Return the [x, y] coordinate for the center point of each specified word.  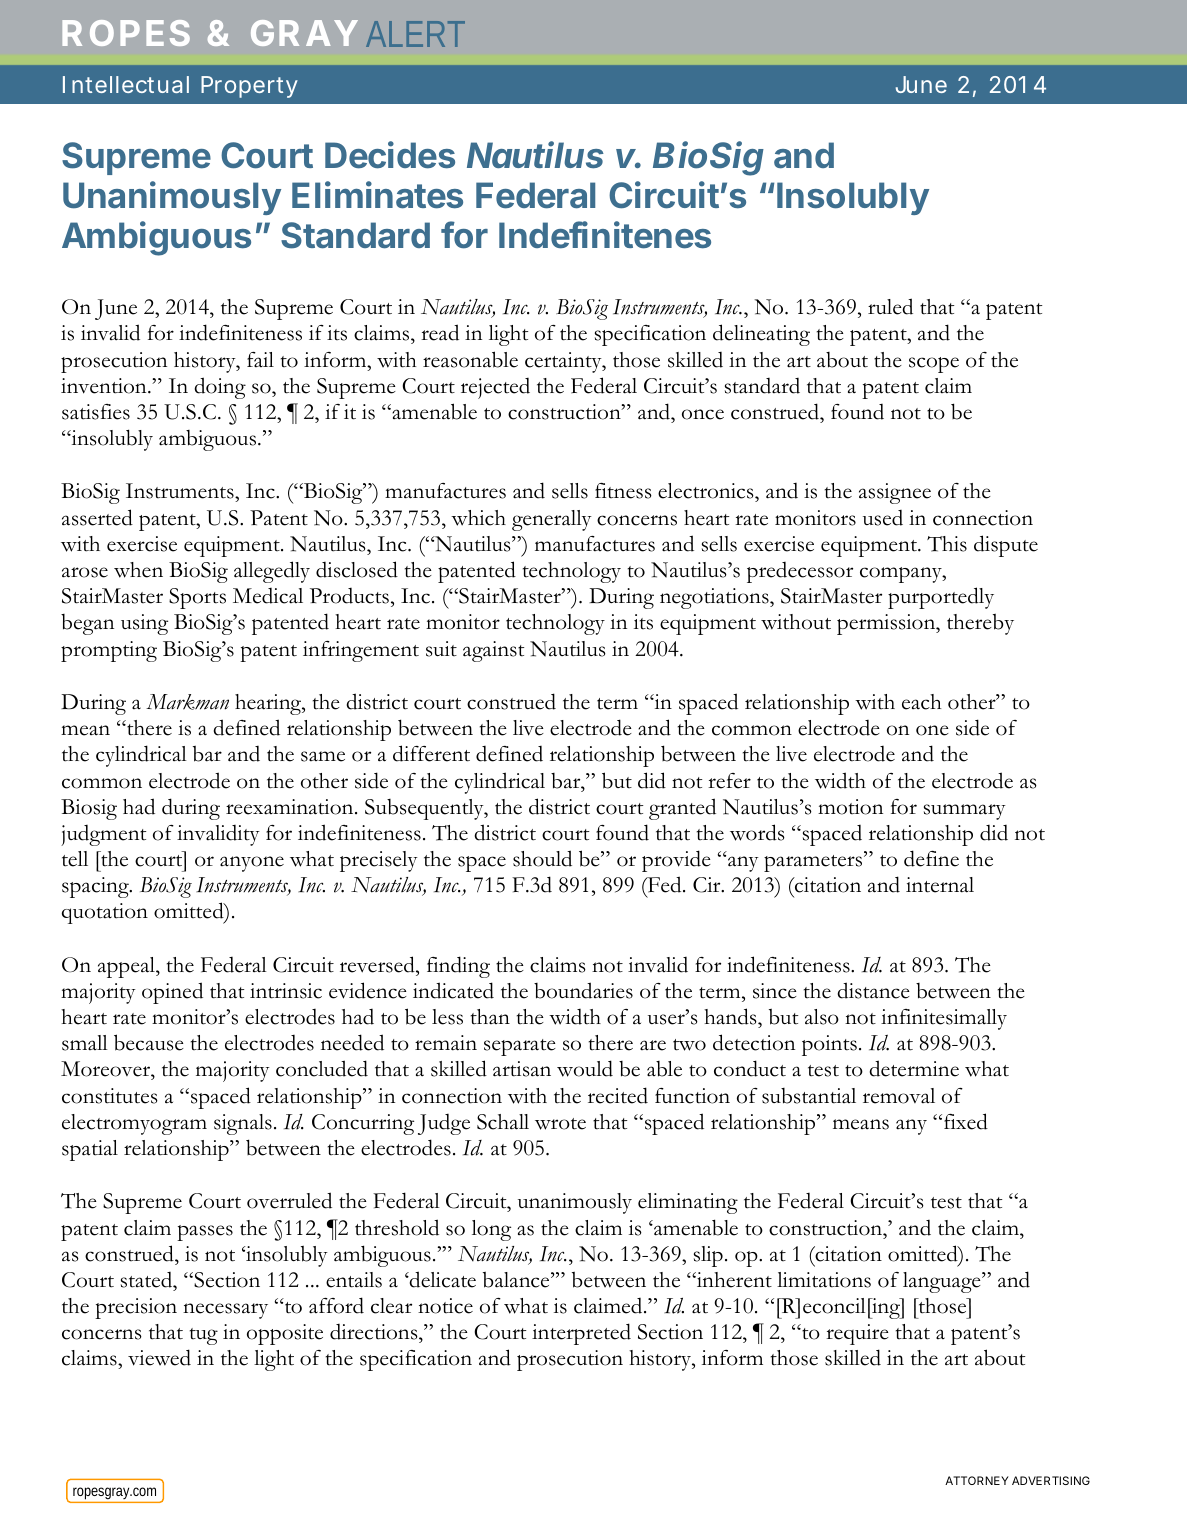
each [922, 702]
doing [220, 388]
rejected [495, 388]
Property [249, 87]
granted [682, 809]
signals [243, 1124]
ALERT [415, 34]
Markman [187, 702]
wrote [560, 1124]
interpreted [581, 1334]
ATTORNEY [977, 1480]
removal [899, 1096]
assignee [895, 493]
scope [934, 365]
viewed [159, 1357]
